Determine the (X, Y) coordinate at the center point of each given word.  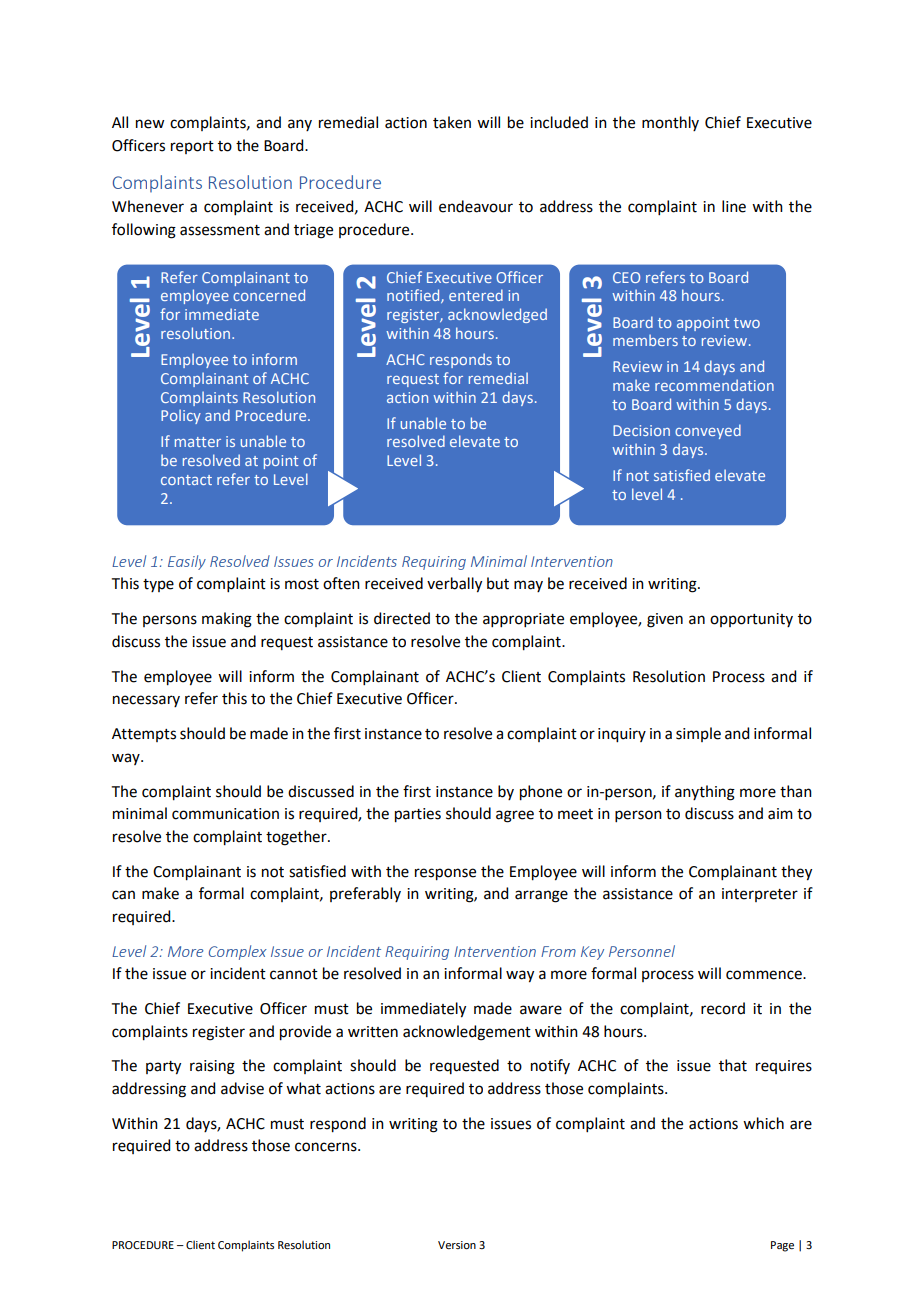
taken (452, 122)
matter (198, 442)
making (227, 620)
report (192, 147)
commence (765, 975)
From (558, 951)
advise (242, 1088)
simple (698, 734)
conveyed (708, 431)
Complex (238, 952)
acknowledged (497, 315)
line (734, 206)
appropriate (523, 620)
